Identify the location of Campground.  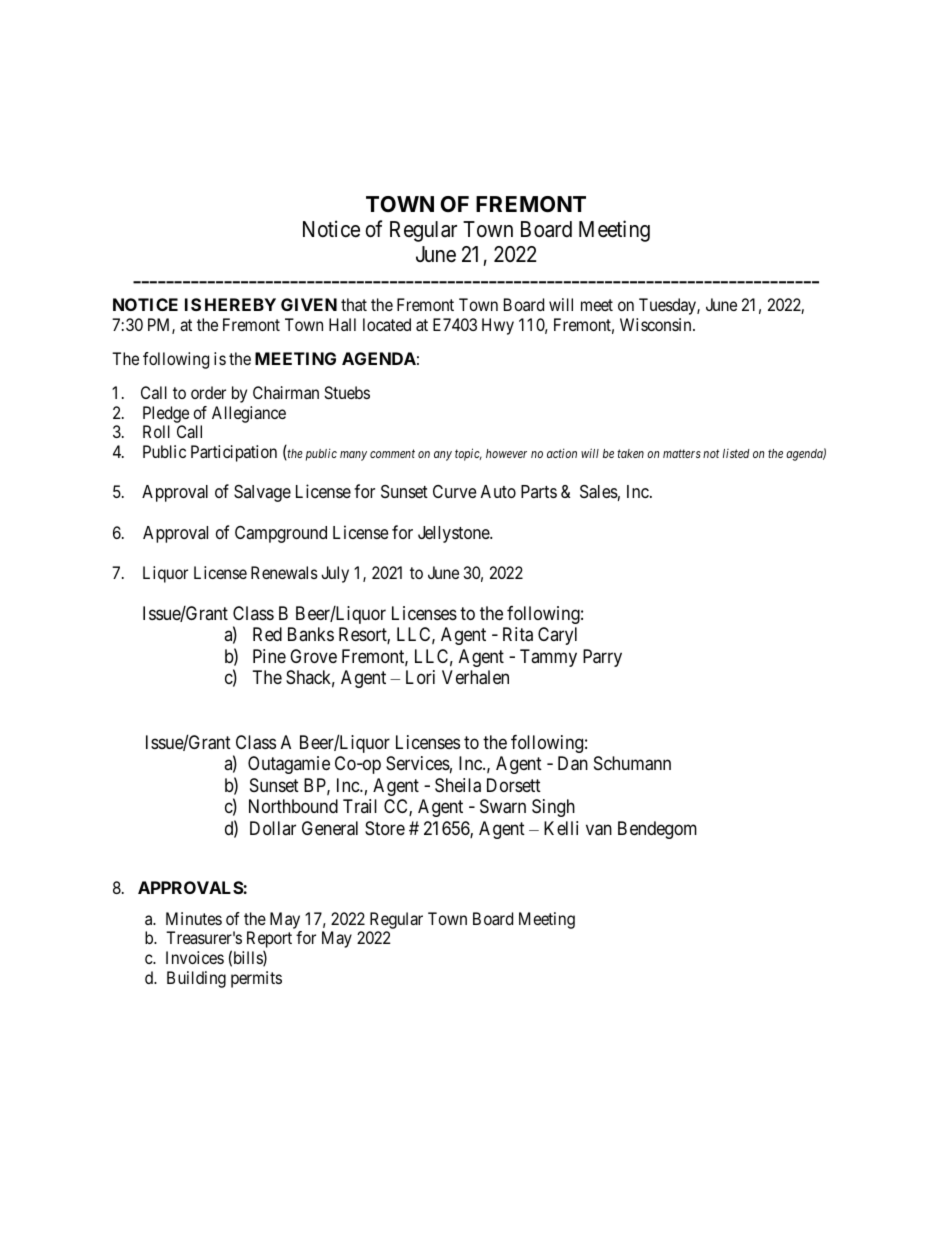
(281, 534).
